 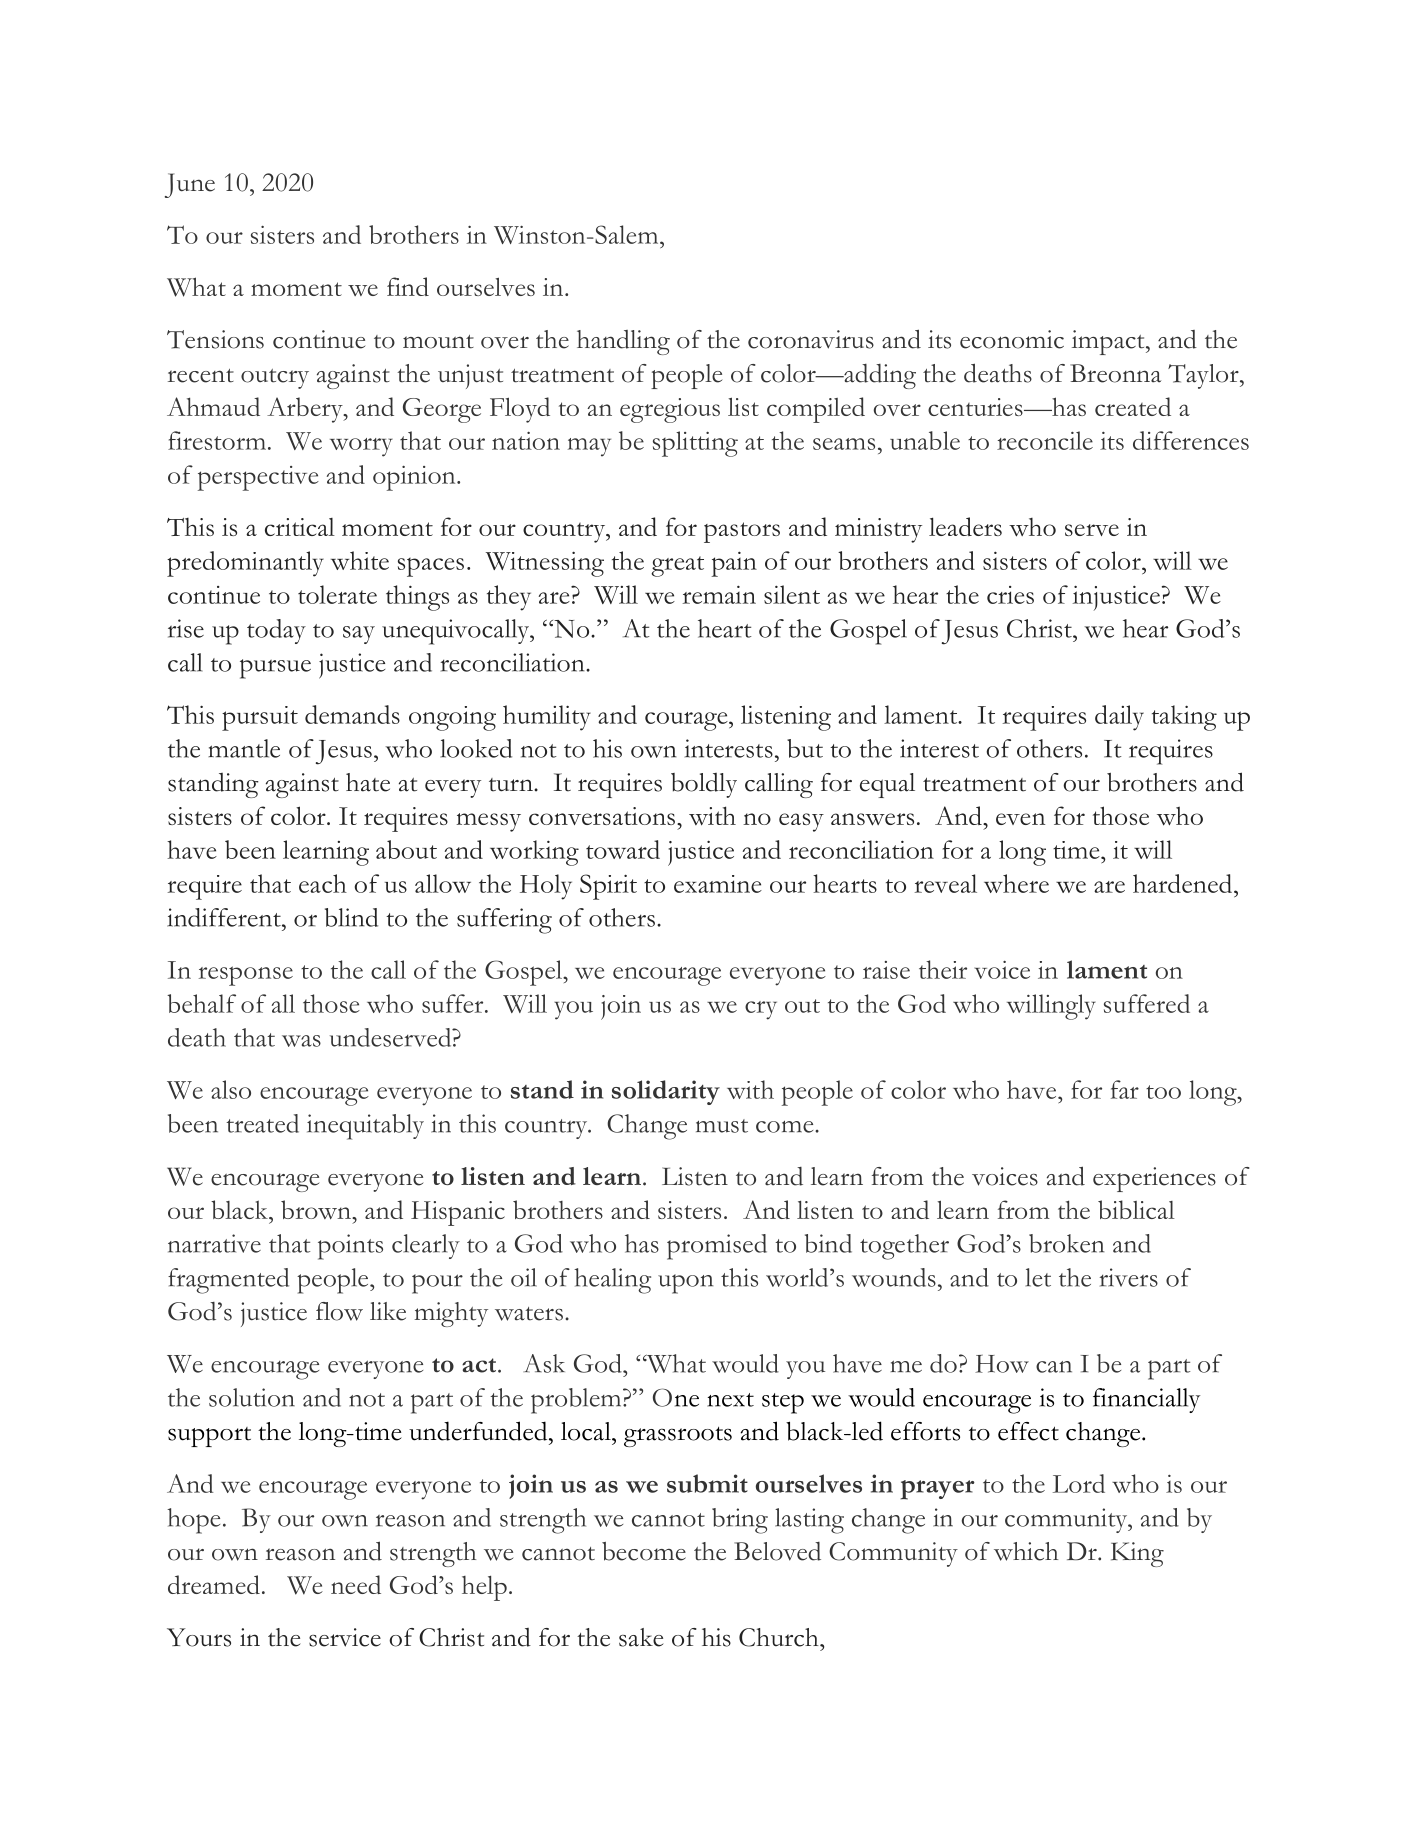 What do you see at coordinates (1109, 342) in the image?
I see `impact` at bounding box center [1109, 342].
